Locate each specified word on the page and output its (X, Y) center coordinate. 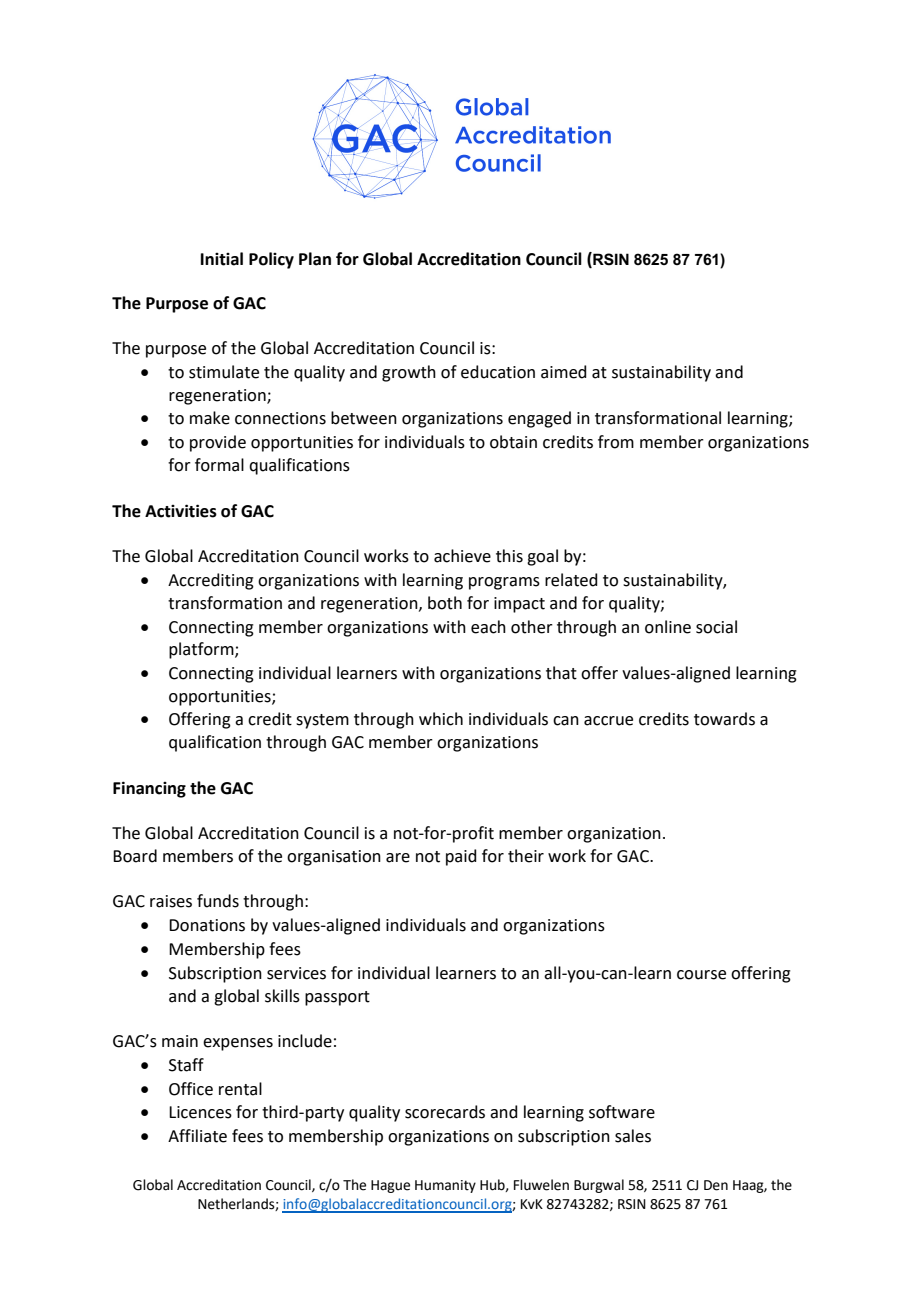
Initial (222, 259)
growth (409, 373)
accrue (608, 721)
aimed (564, 372)
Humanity (445, 1186)
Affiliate (197, 1136)
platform (202, 650)
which (441, 719)
